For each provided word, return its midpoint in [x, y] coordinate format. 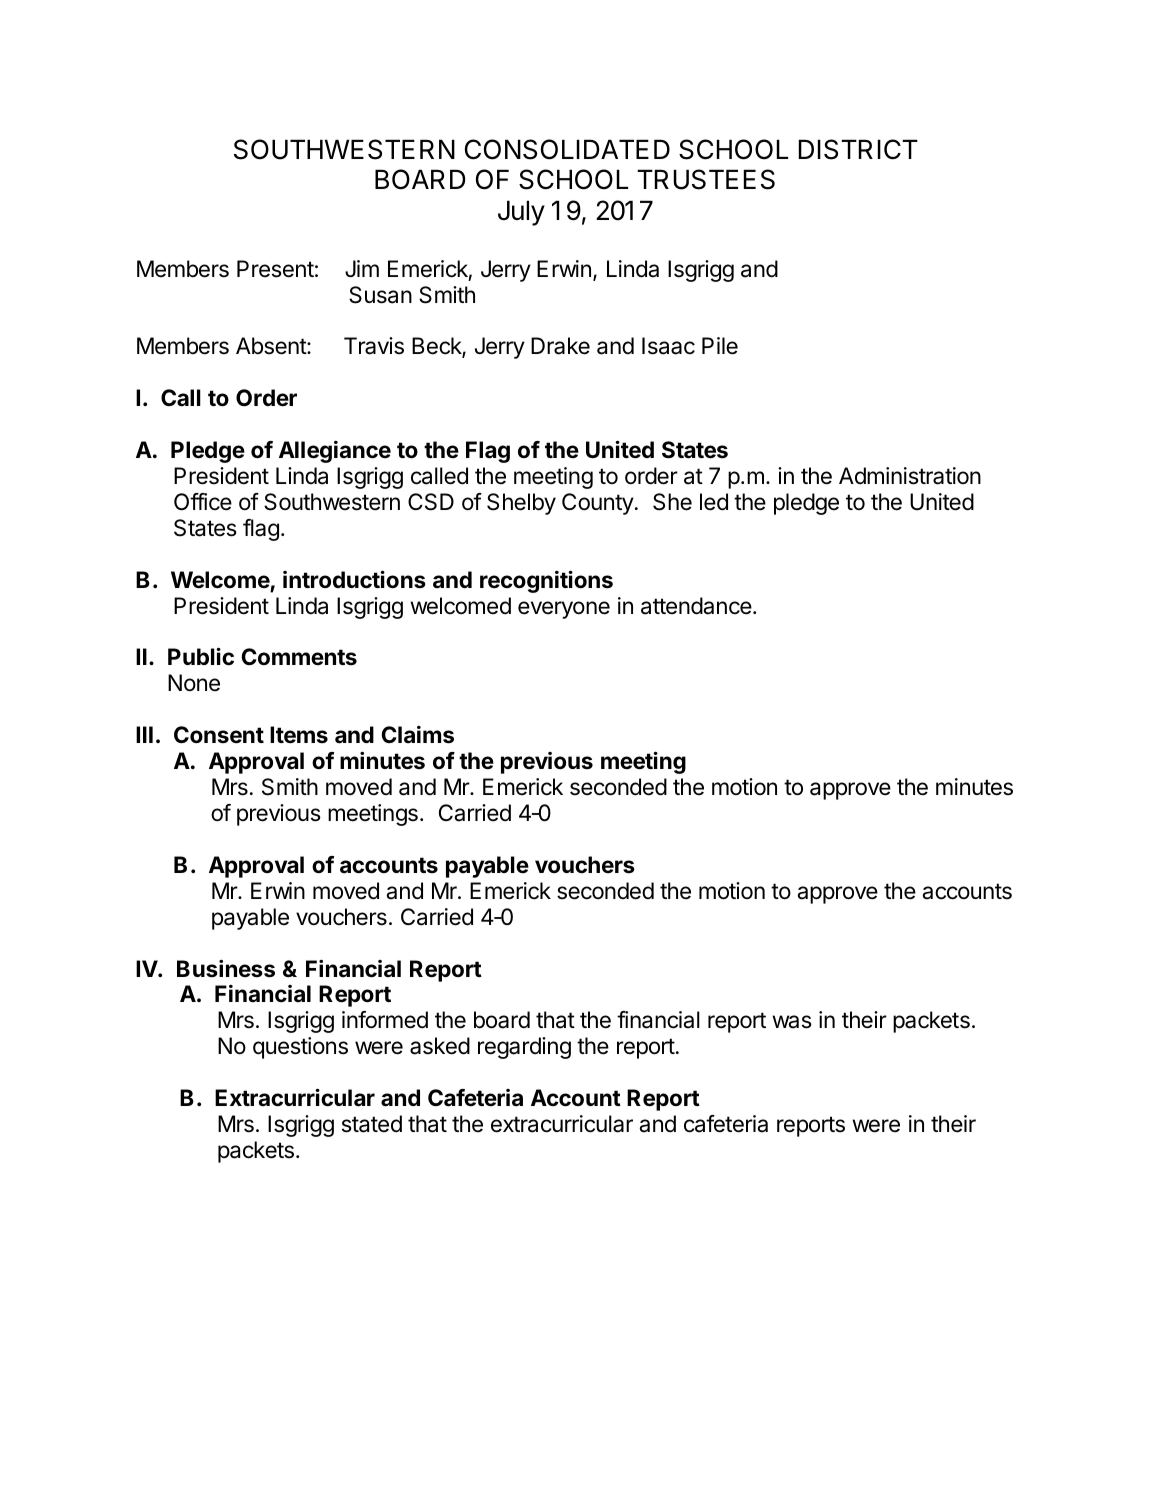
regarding [524, 1048]
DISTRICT [858, 149]
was [792, 1022]
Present [275, 269]
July [521, 213]
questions [300, 1048]
